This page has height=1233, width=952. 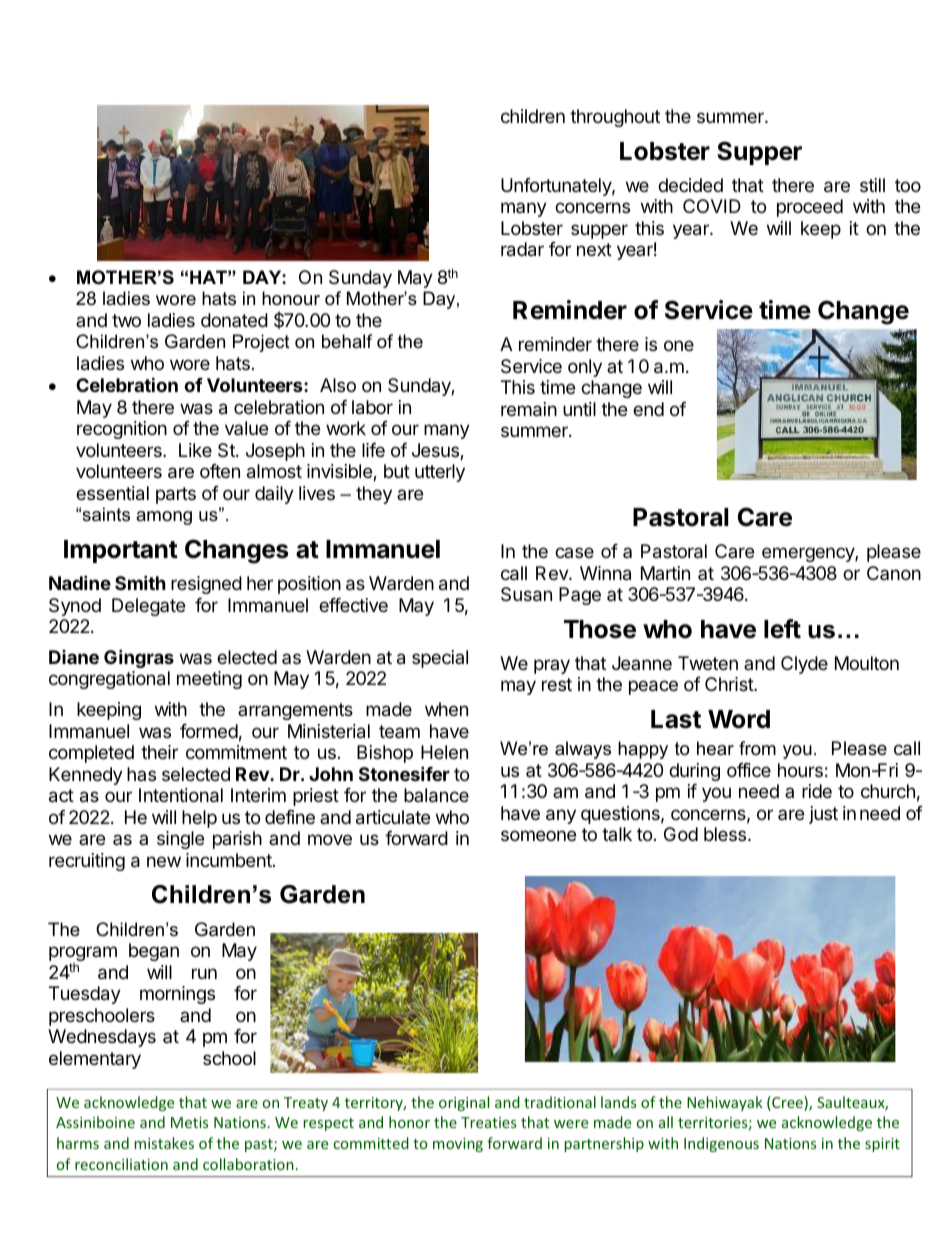 What do you see at coordinates (164, 1143) in the page?
I see `mistakes` at bounding box center [164, 1143].
